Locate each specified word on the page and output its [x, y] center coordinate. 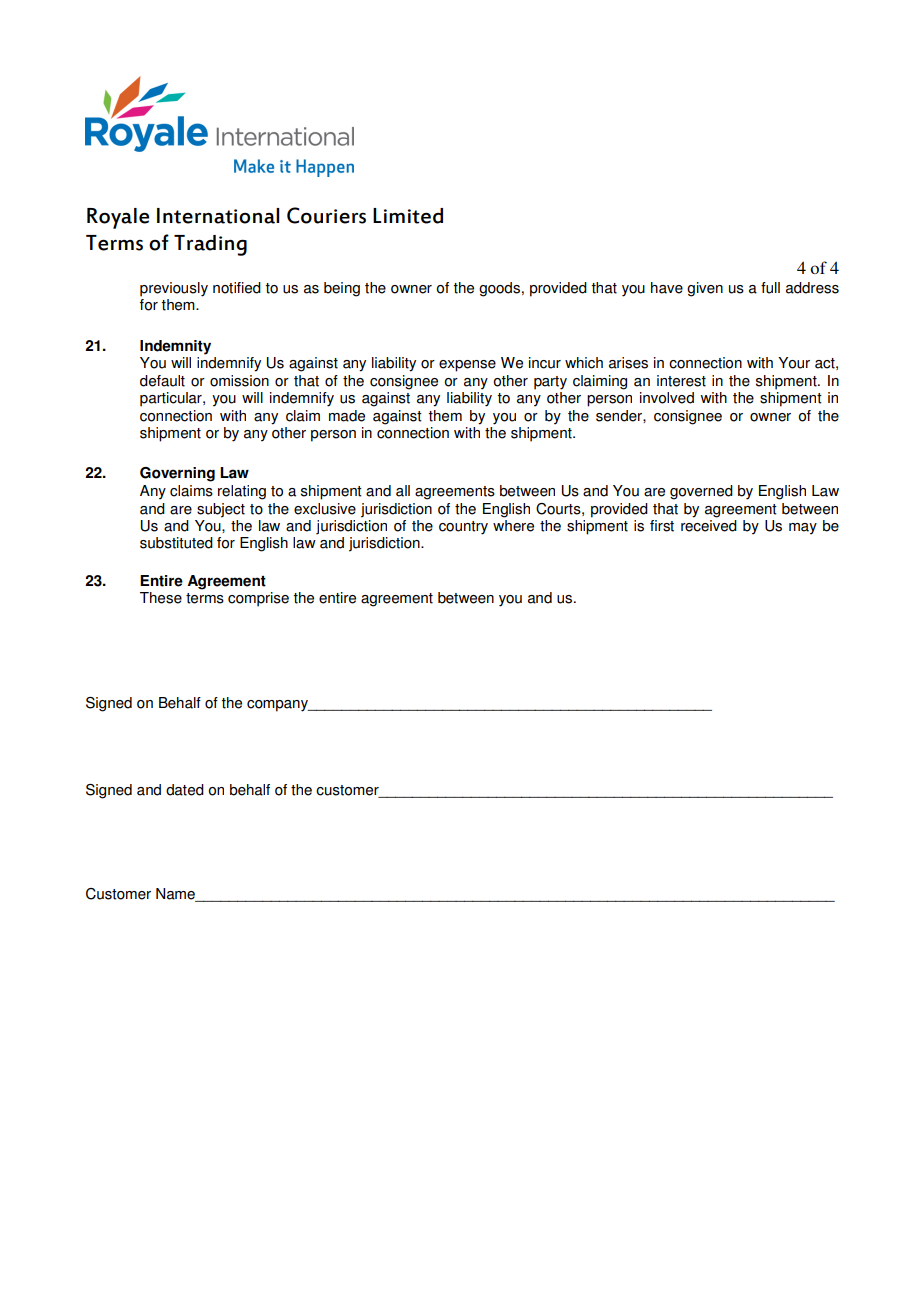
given [705, 289]
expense [467, 366]
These [161, 598]
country [463, 528]
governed [701, 492]
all [403, 491]
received [709, 524]
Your [794, 363]
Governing [177, 474]
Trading [210, 245]
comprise [258, 599]
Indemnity [175, 347]
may [803, 529]
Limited [408, 216]
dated [185, 790]
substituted [176, 543]
